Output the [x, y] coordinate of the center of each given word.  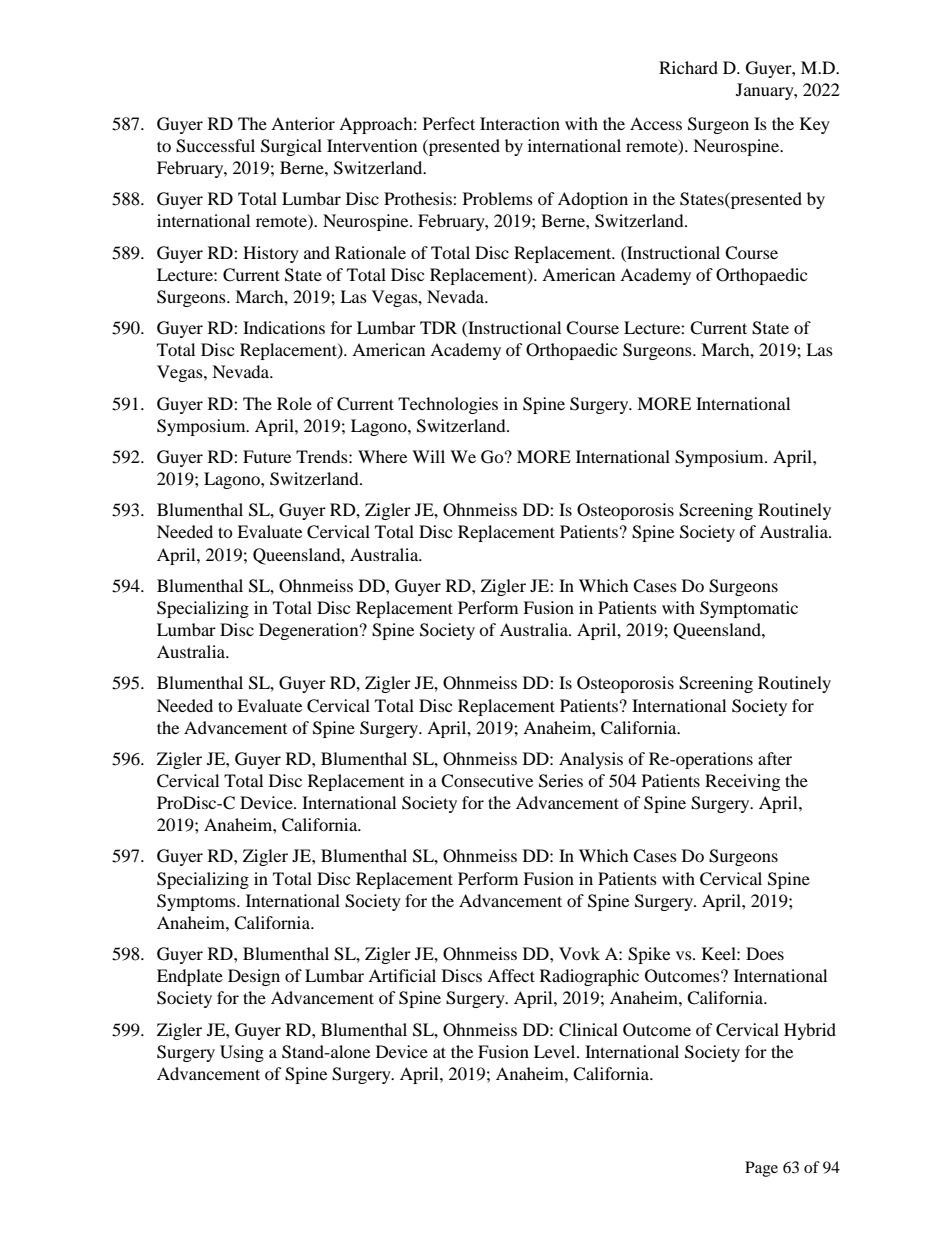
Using [242, 1053]
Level [556, 1051]
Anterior [303, 123]
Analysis [591, 760]
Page [761, 1169]
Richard [688, 67]
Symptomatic [749, 609]
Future [267, 456]
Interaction [520, 123]
